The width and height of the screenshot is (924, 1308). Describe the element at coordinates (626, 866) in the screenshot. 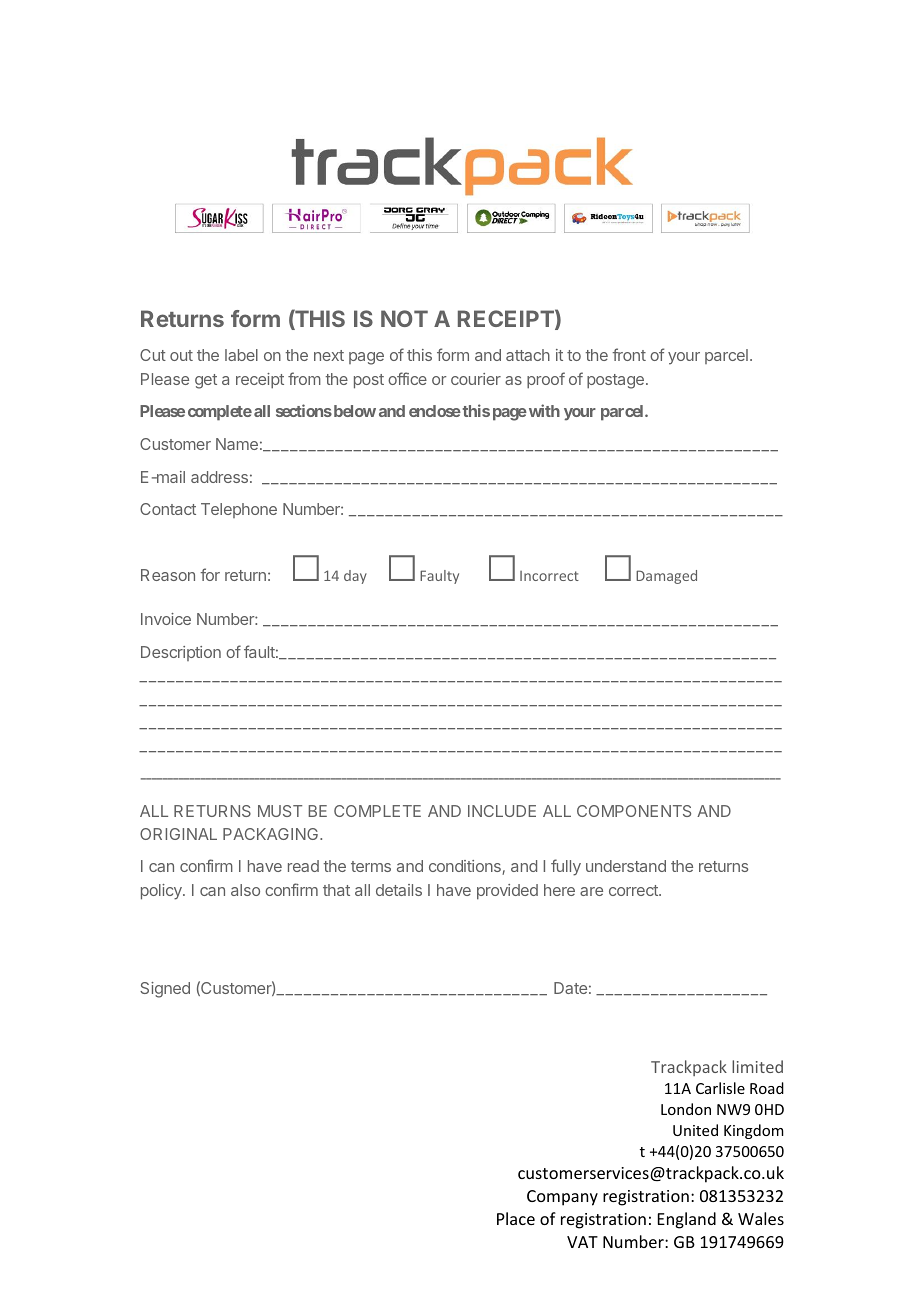

I see `understand` at that location.
